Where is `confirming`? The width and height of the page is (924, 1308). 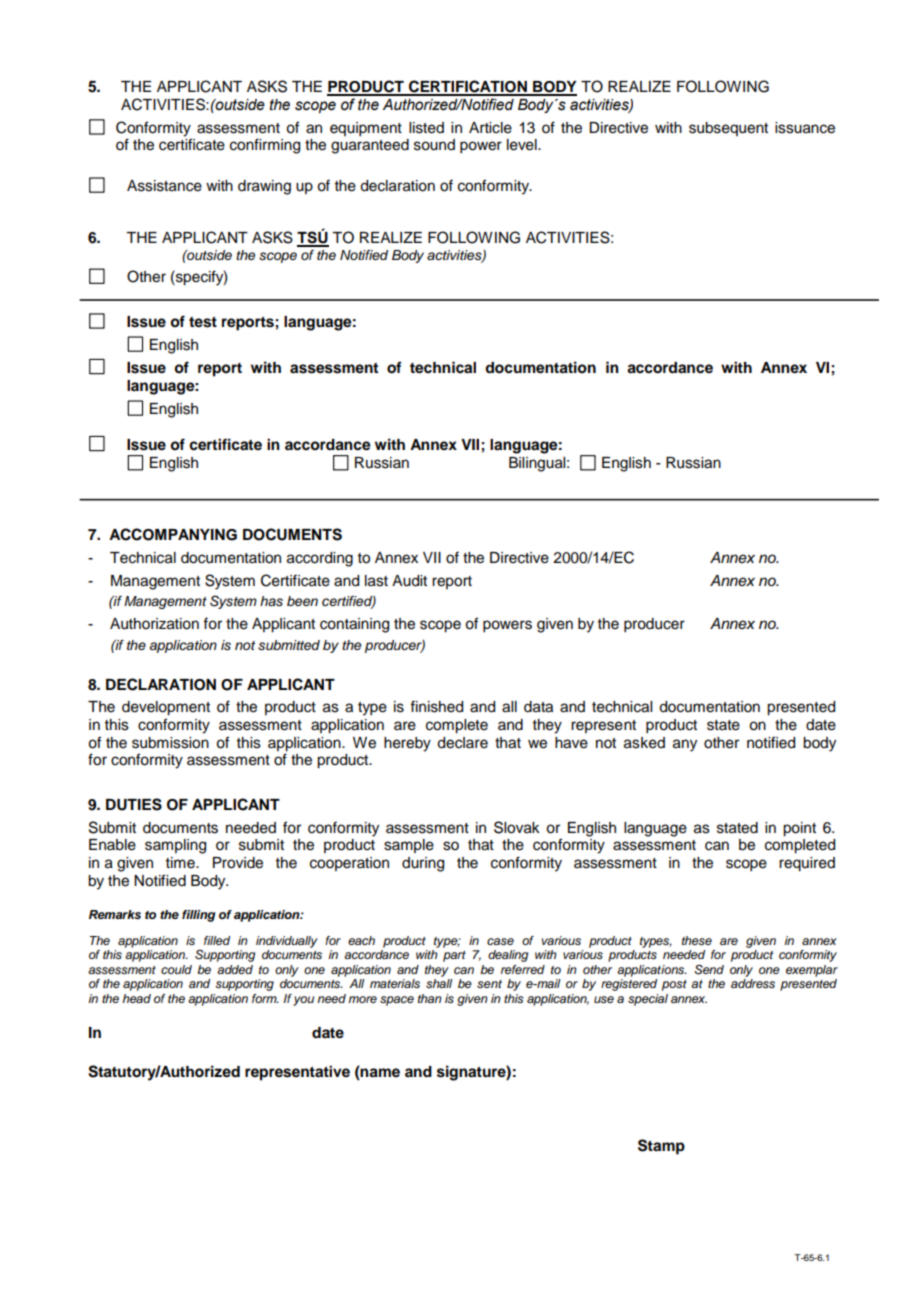 confirming is located at coordinates (265, 146).
